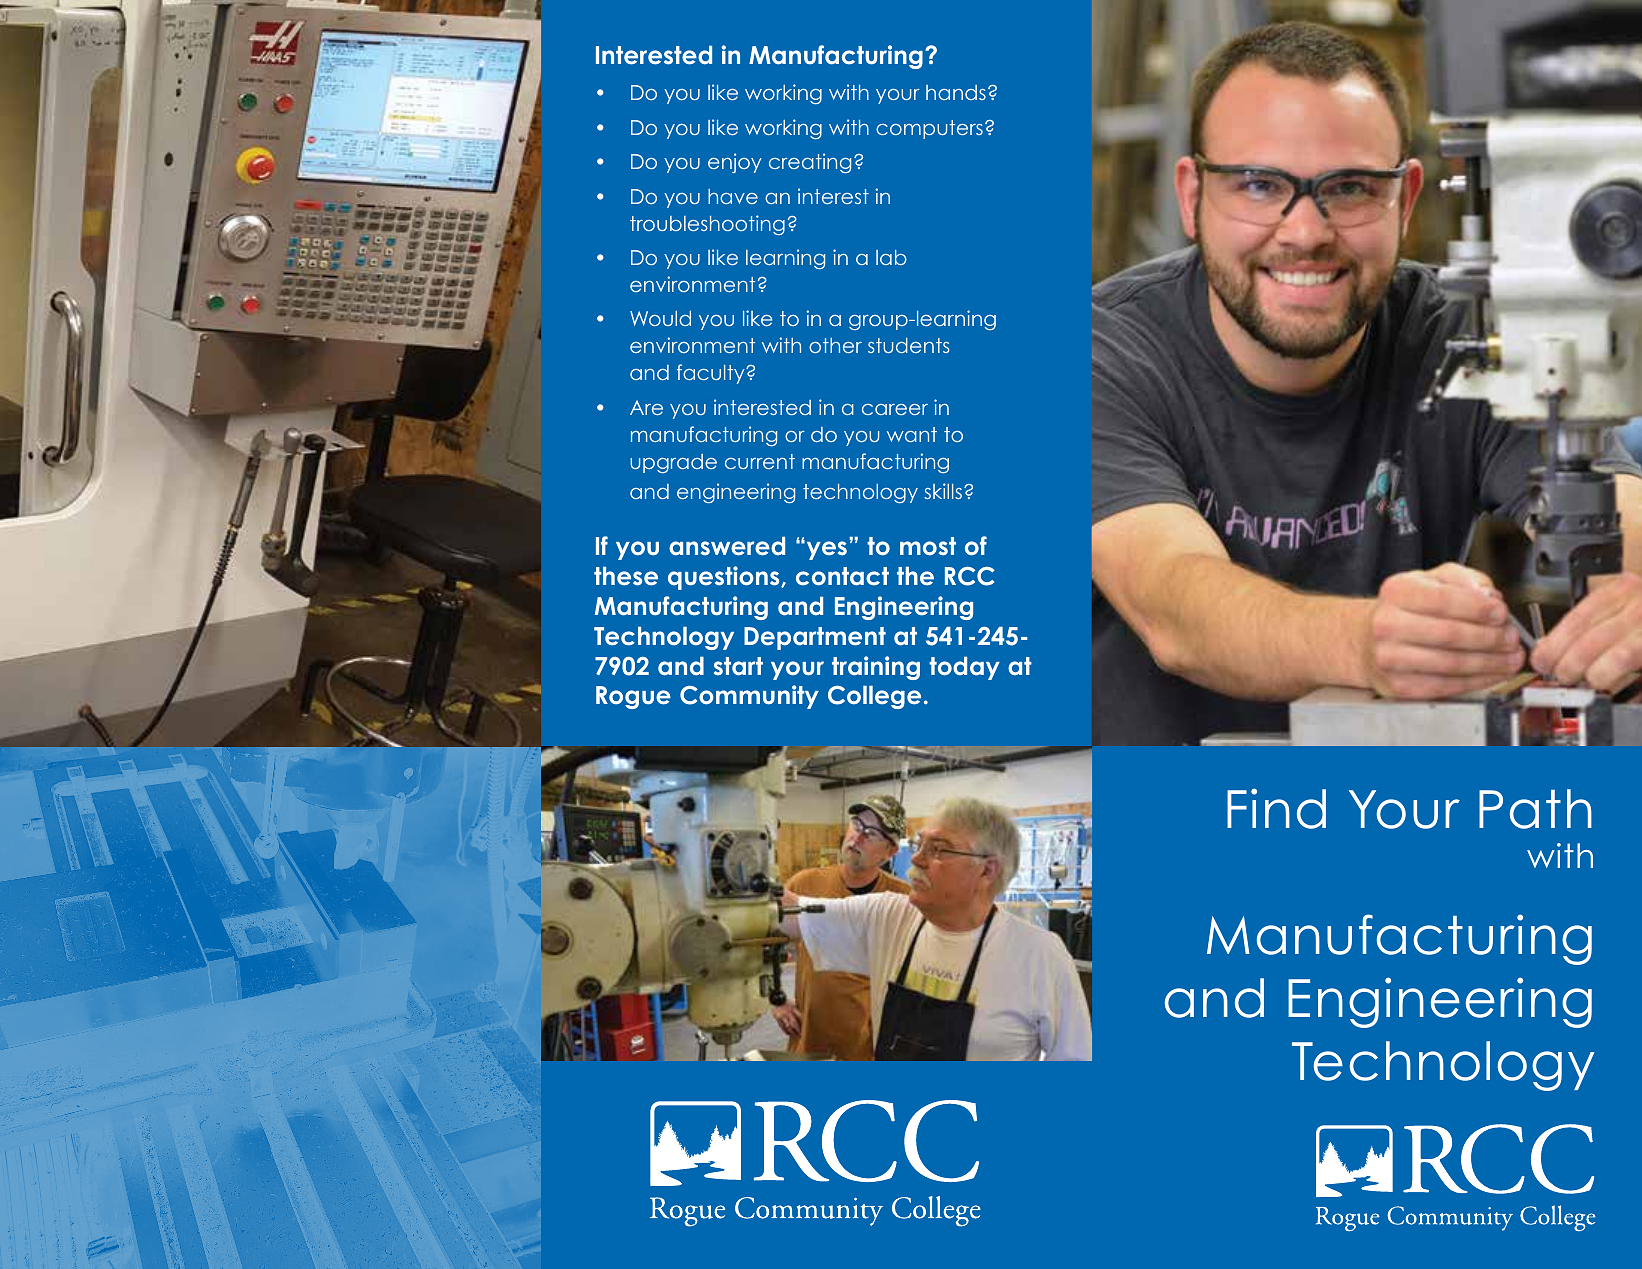  Describe the element at coordinates (1535, 809) in the document. I see `Path` at that location.
